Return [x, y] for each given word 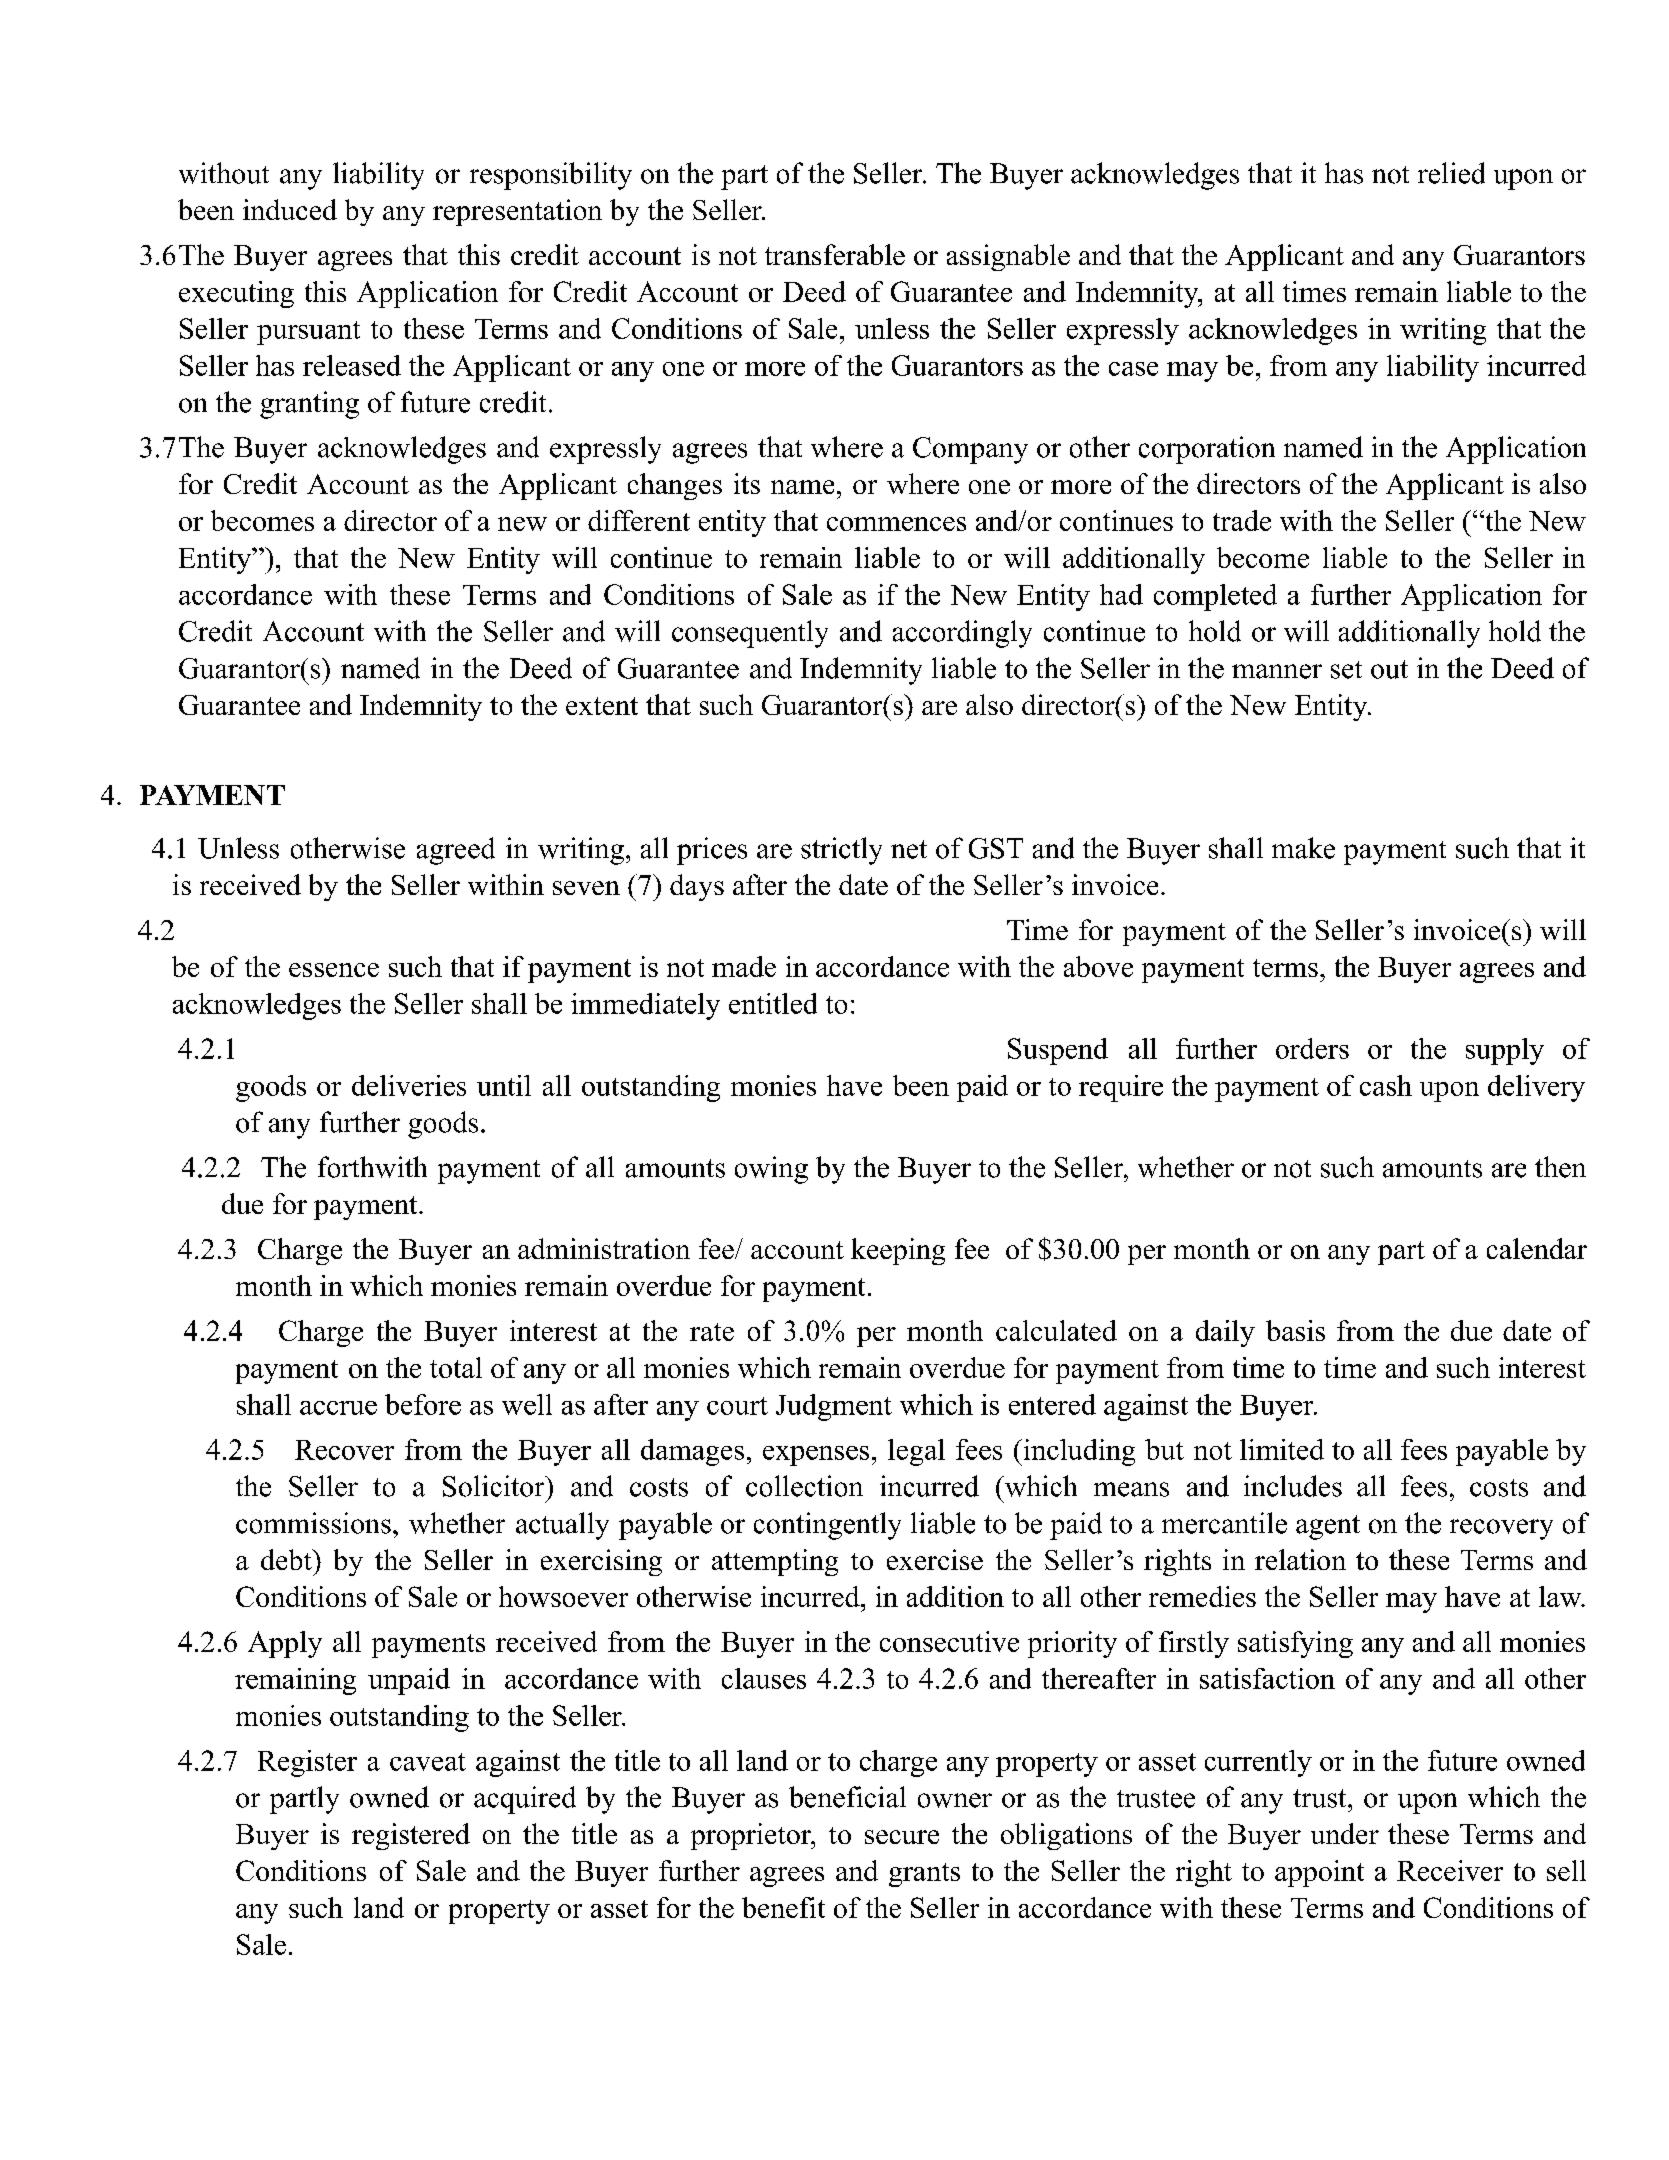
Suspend [1058, 1051]
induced [290, 209]
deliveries [409, 1085]
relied [1451, 173]
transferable [835, 254]
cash [1386, 1085]
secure [902, 1837]
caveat [428, 1762]
